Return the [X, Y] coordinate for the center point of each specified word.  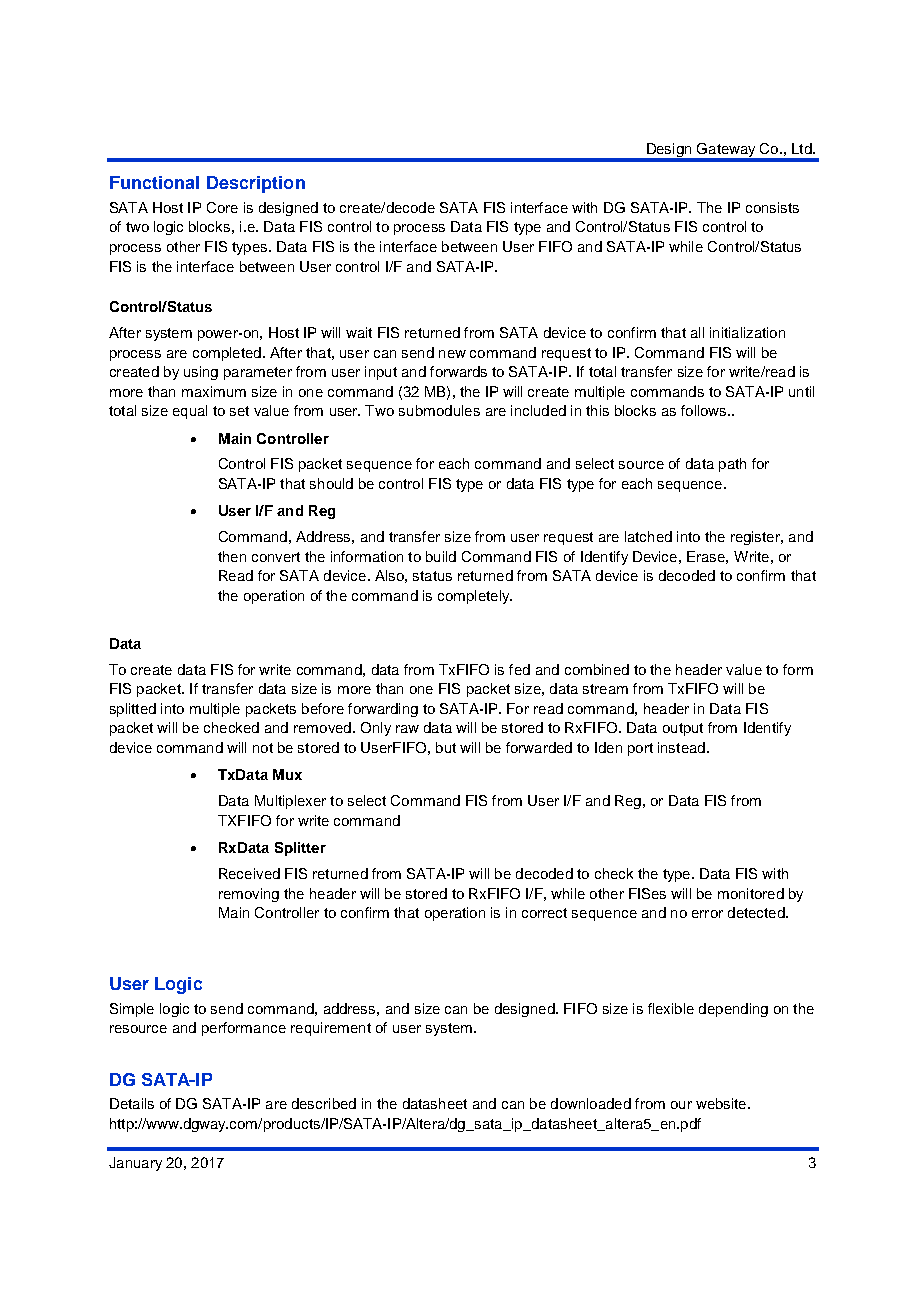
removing [249, 895]
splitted [133, 710]
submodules [439, 410]
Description [256, 184]
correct [544, 913]
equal [190, 412]
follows [705, 410]
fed [519, 669]
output [683, 729]
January [135, 1164]
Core [222, 207]
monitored [751, 893]
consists [772, 207]
